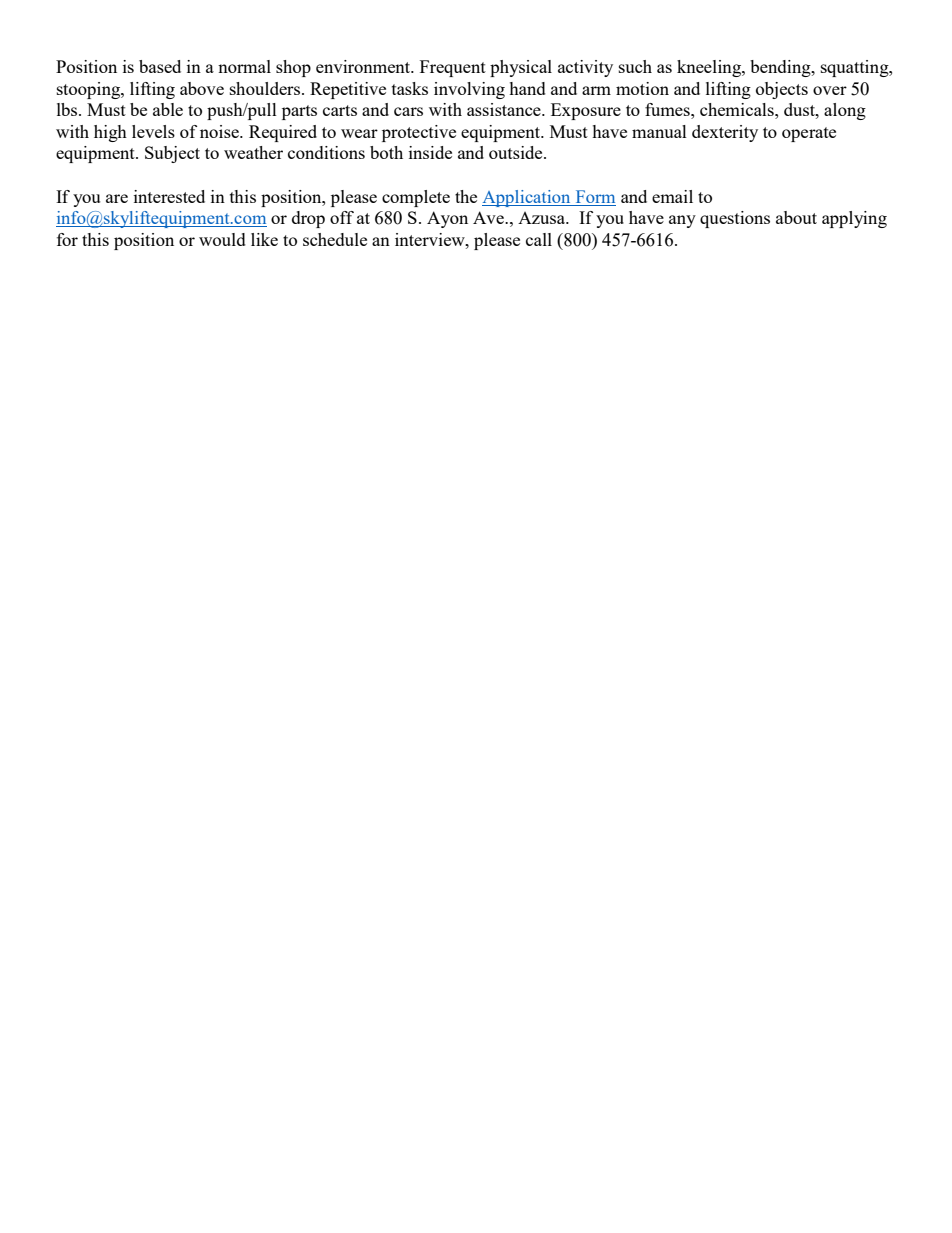 The width and height of the screenshot is (952, 1233). What do you see at coordinates (172, 154) in the screenshot?
I see `Subject` at bounding box center [172, 154].
